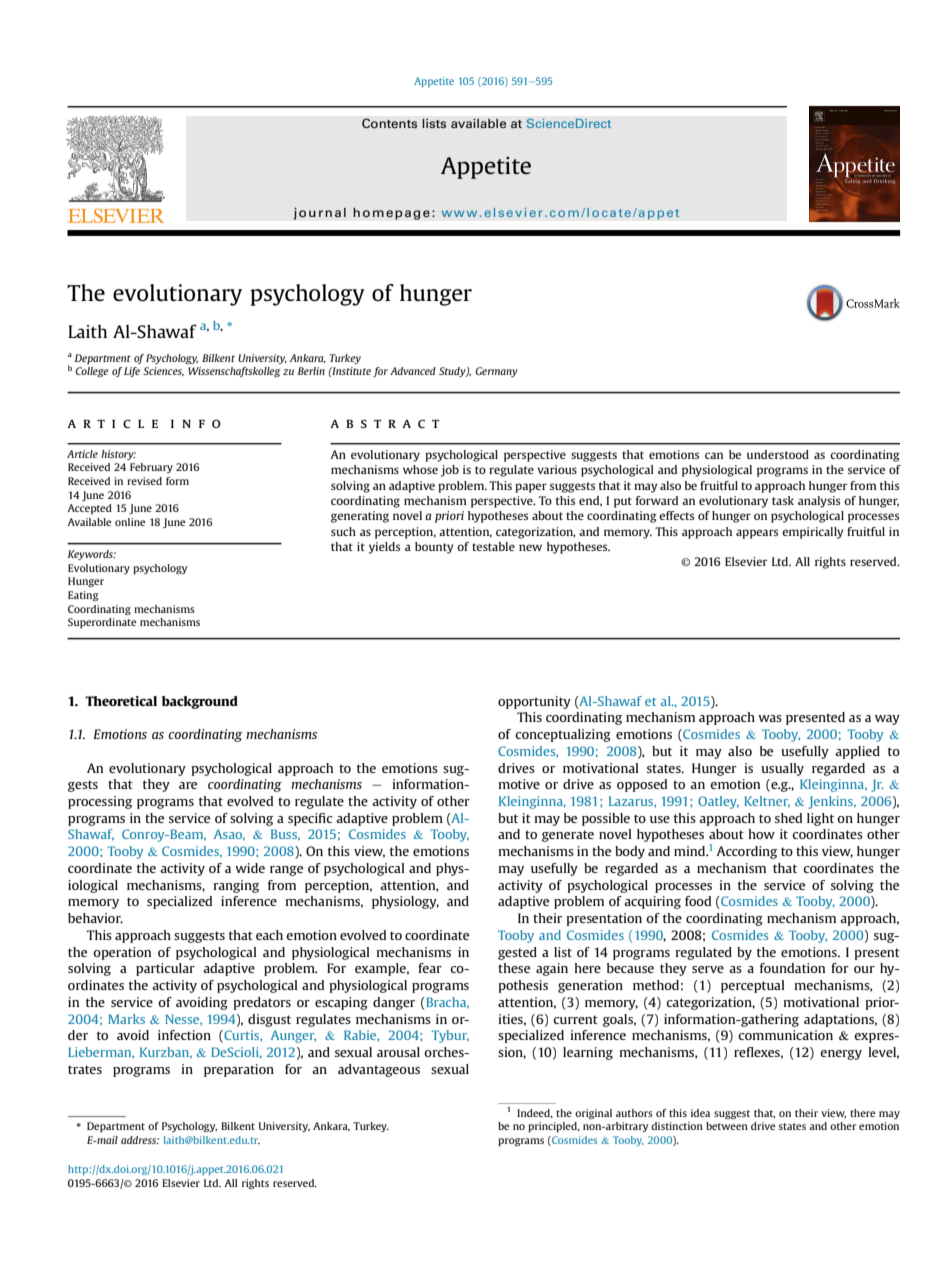  Describe the element at coordinates (553, 1127) in the page. I see `principled` at that location.
